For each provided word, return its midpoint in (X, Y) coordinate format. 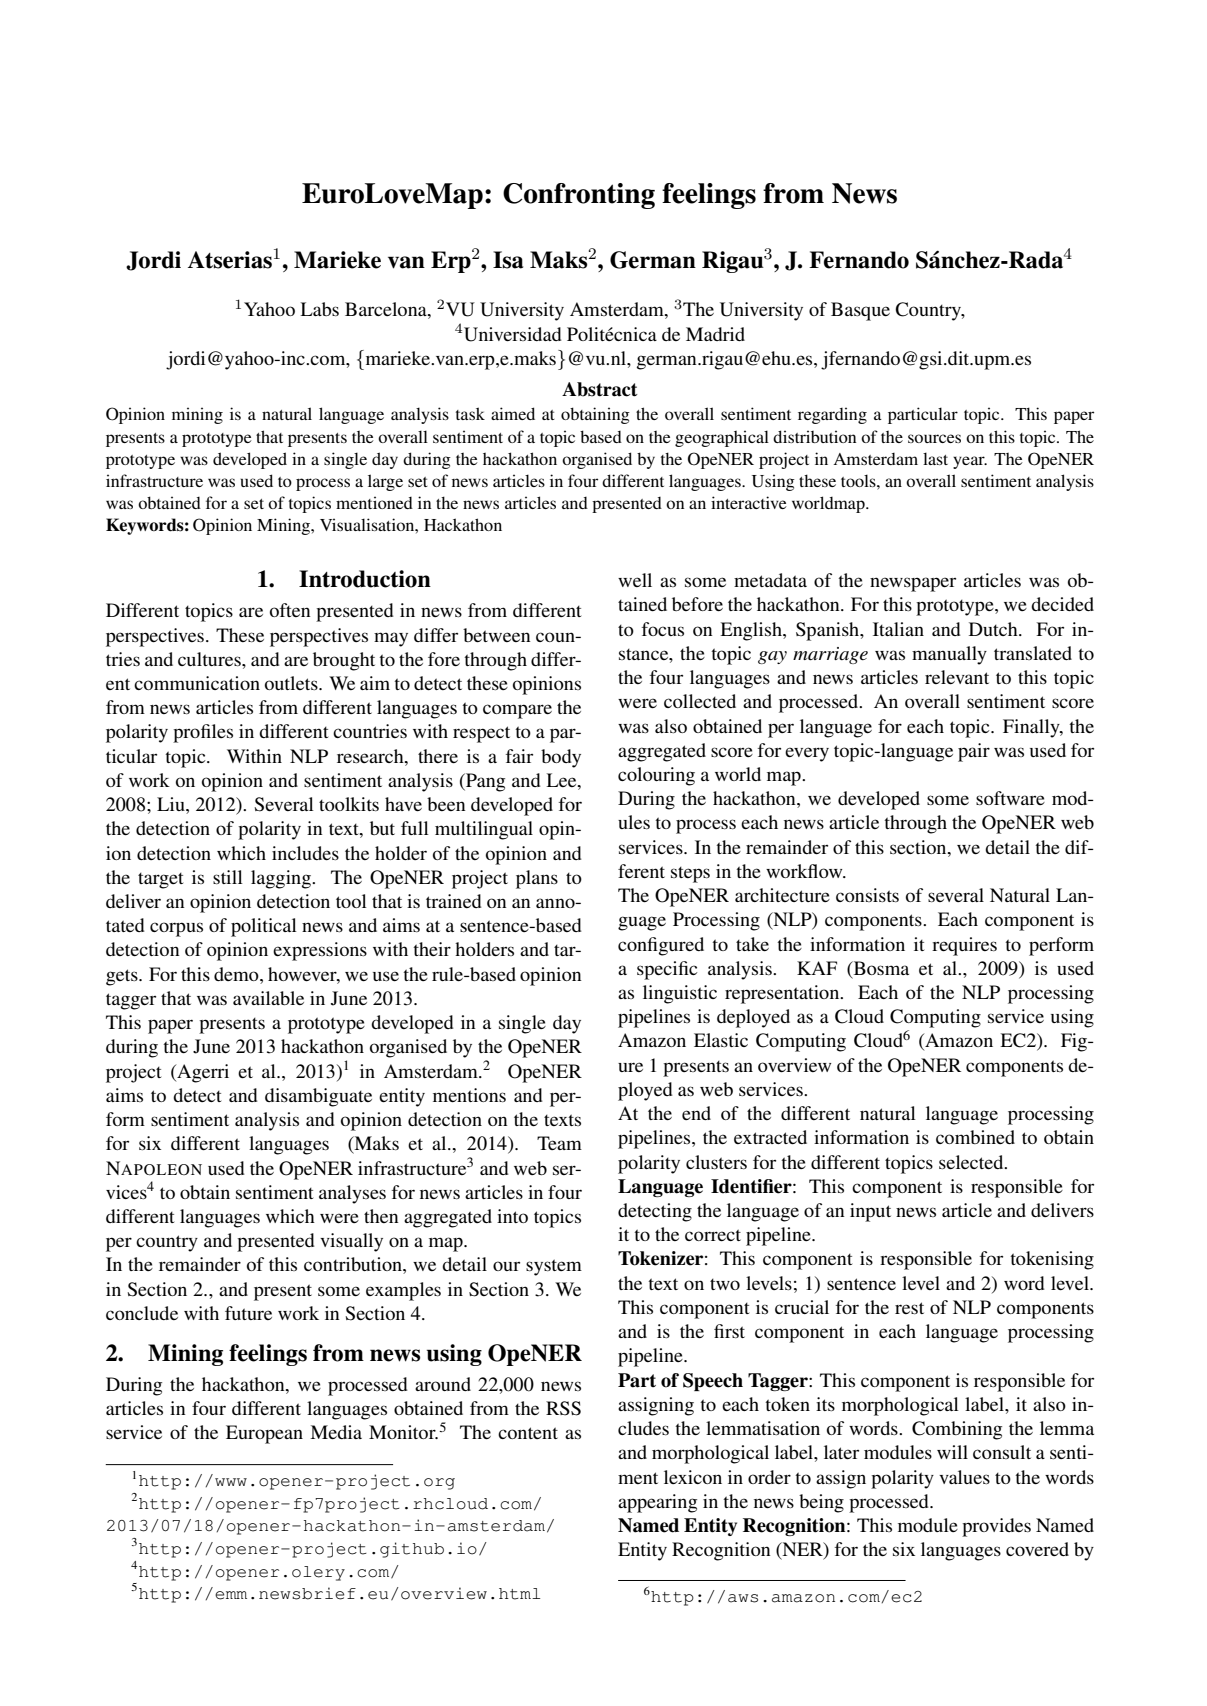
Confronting (579, 196)
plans (537, 879)
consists (867, 895)
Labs (319, 309)
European (264, 1434)
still (228, 877)
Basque (860, 311)
